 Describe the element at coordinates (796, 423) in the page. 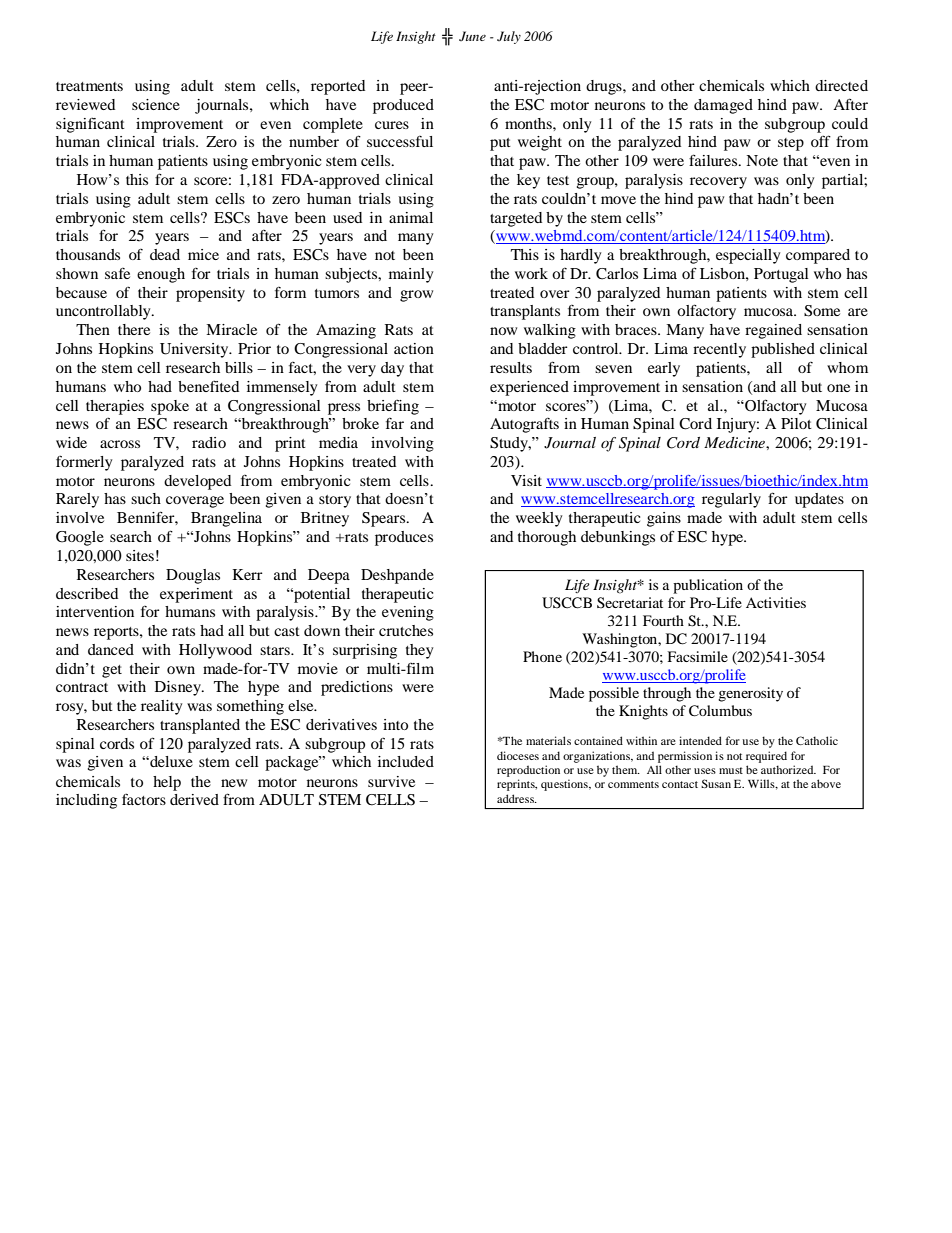

I see `Pilot` at that location.
